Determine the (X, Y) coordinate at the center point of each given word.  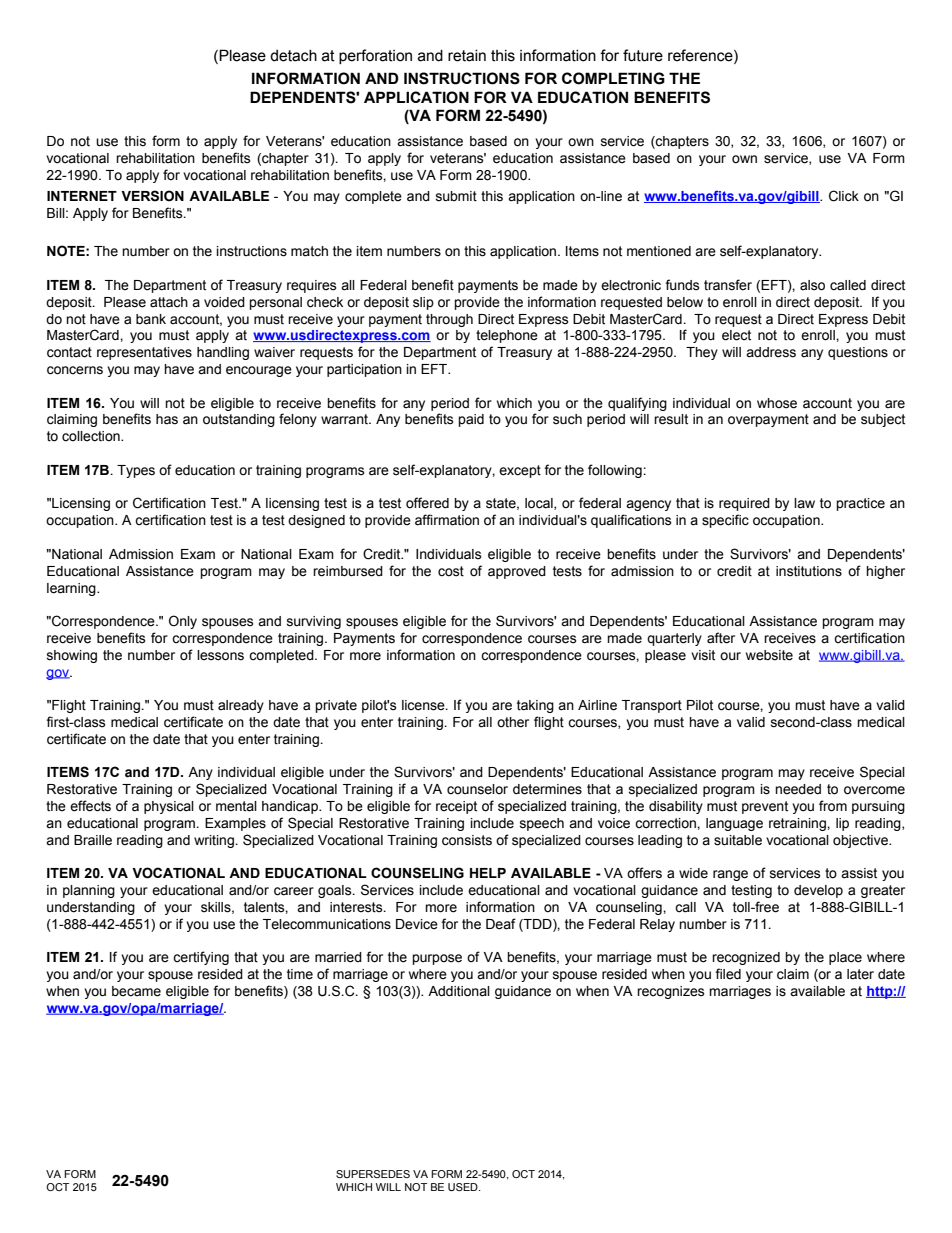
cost (451, 571)
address (771, 352)
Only (183, 622)
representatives (144, 353)
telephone (507, 336)
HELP (488, 873)
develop (818, 891)
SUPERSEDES (373, 1174)
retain (467, 56)
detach (293, 56)
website (769, 655)
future (643, 55)
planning (89, 891)
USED (464, 1187)
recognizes (671, 992)
